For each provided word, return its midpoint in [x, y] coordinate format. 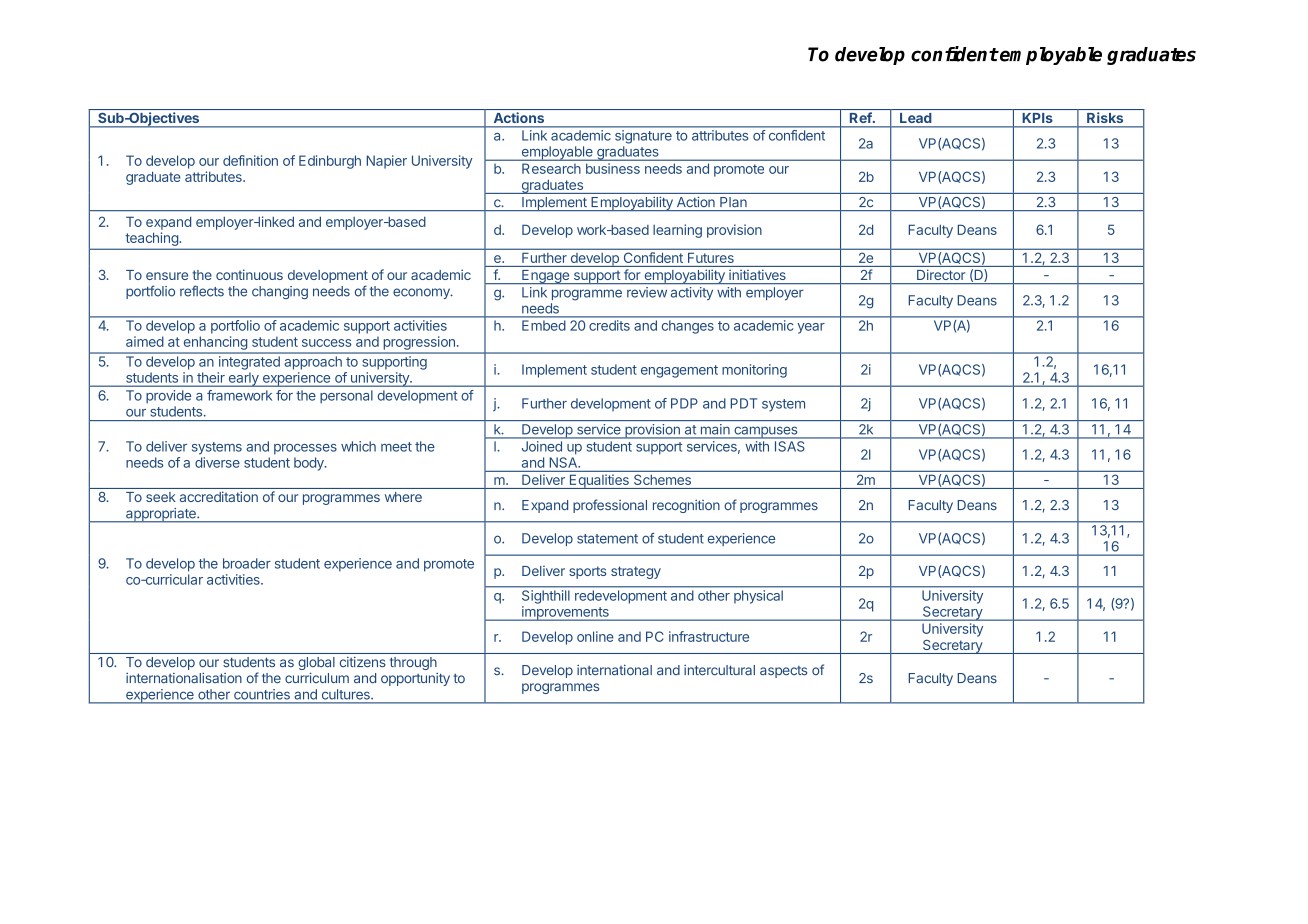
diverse [217, 462]
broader [247, 563]
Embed [543, 325]
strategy [636, 572]
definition [250, 160]
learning [677, 231]
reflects [202, 291]
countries [262, 694]
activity [692, 293]
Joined [542, 446]
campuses [766, 432]
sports [587, 572]
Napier [386, 162]
